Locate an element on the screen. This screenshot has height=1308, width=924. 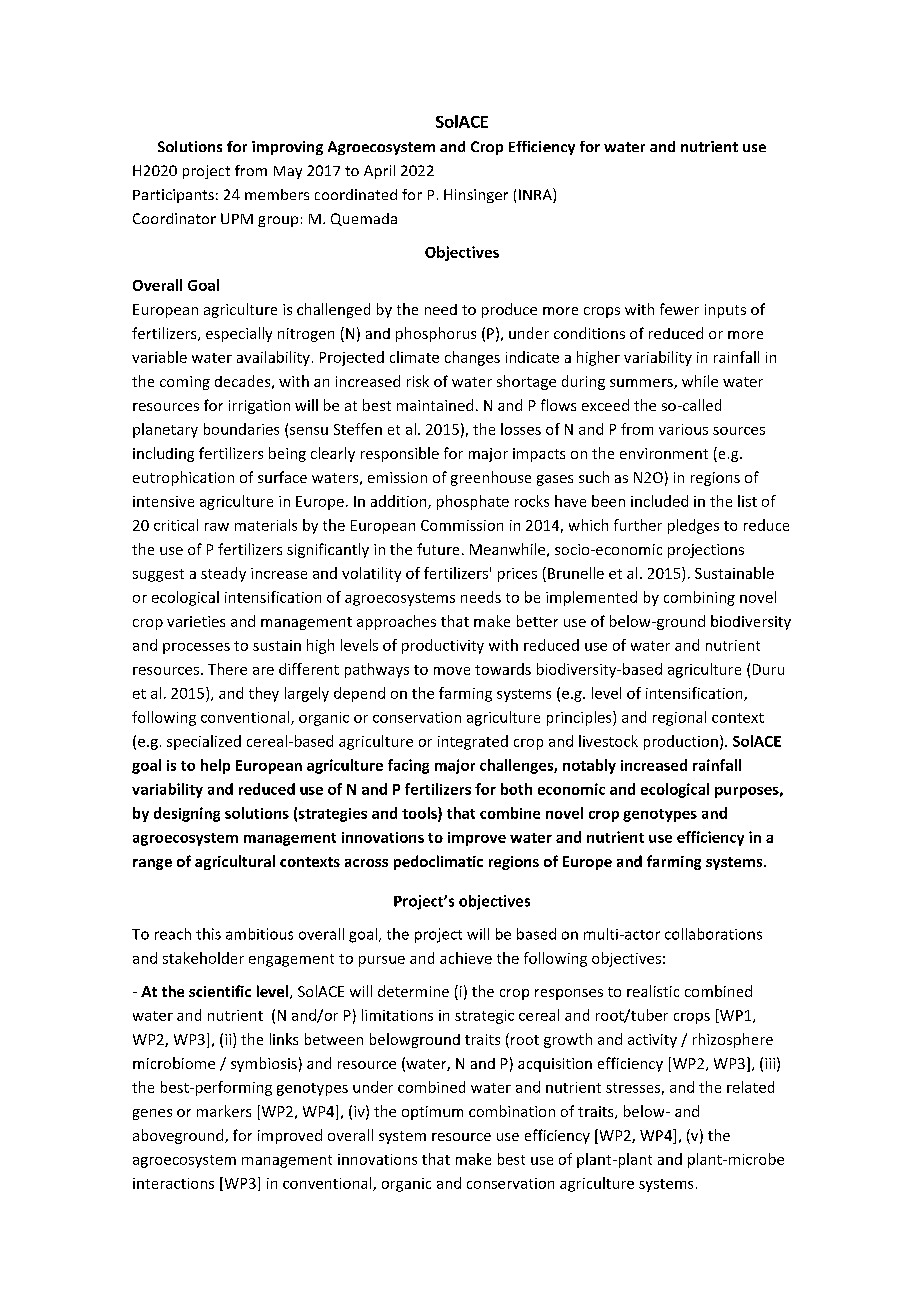
boundaries is located at coordinates (241, 429).
